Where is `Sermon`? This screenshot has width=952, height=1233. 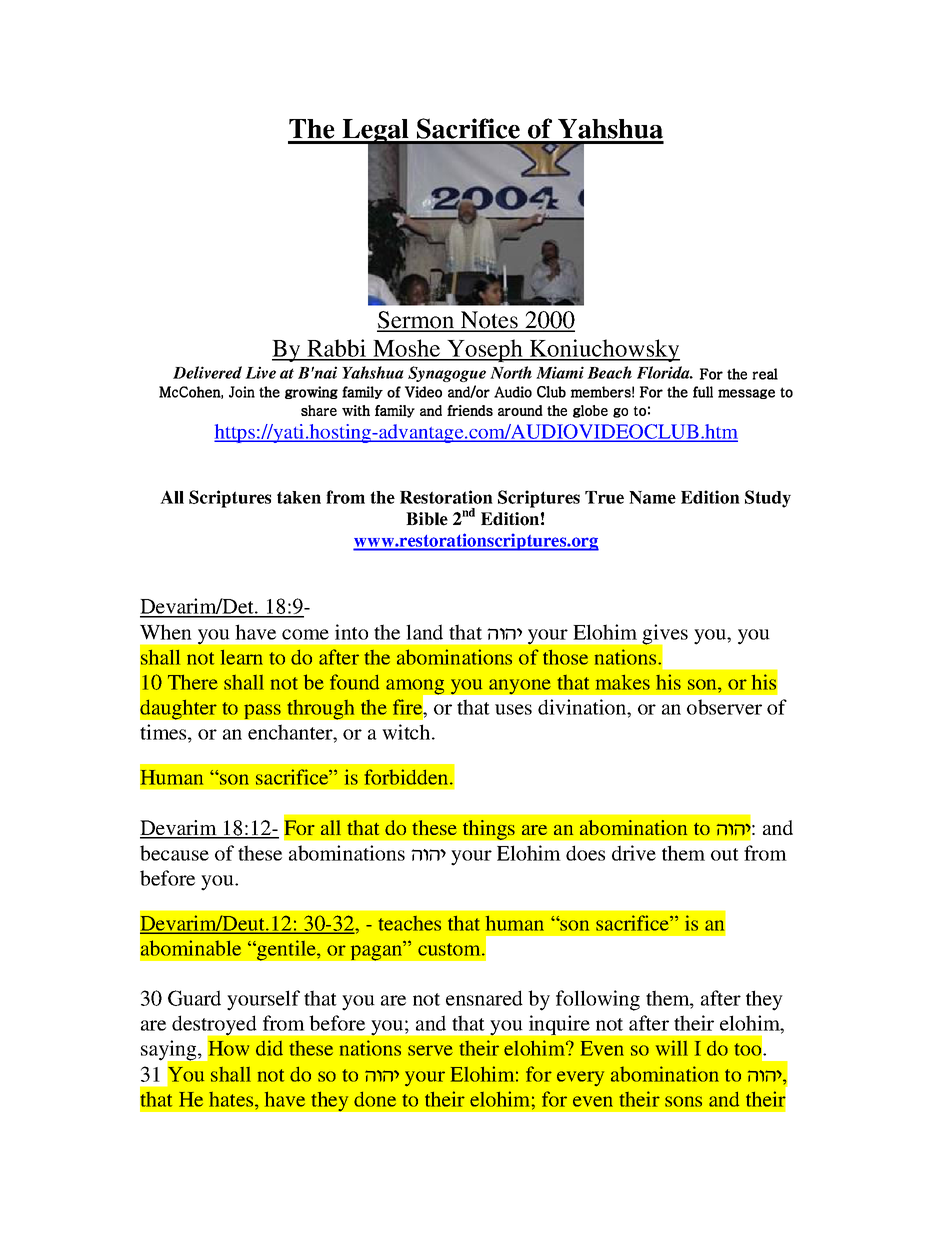
Sermon is located at coordinates (416, 321).
